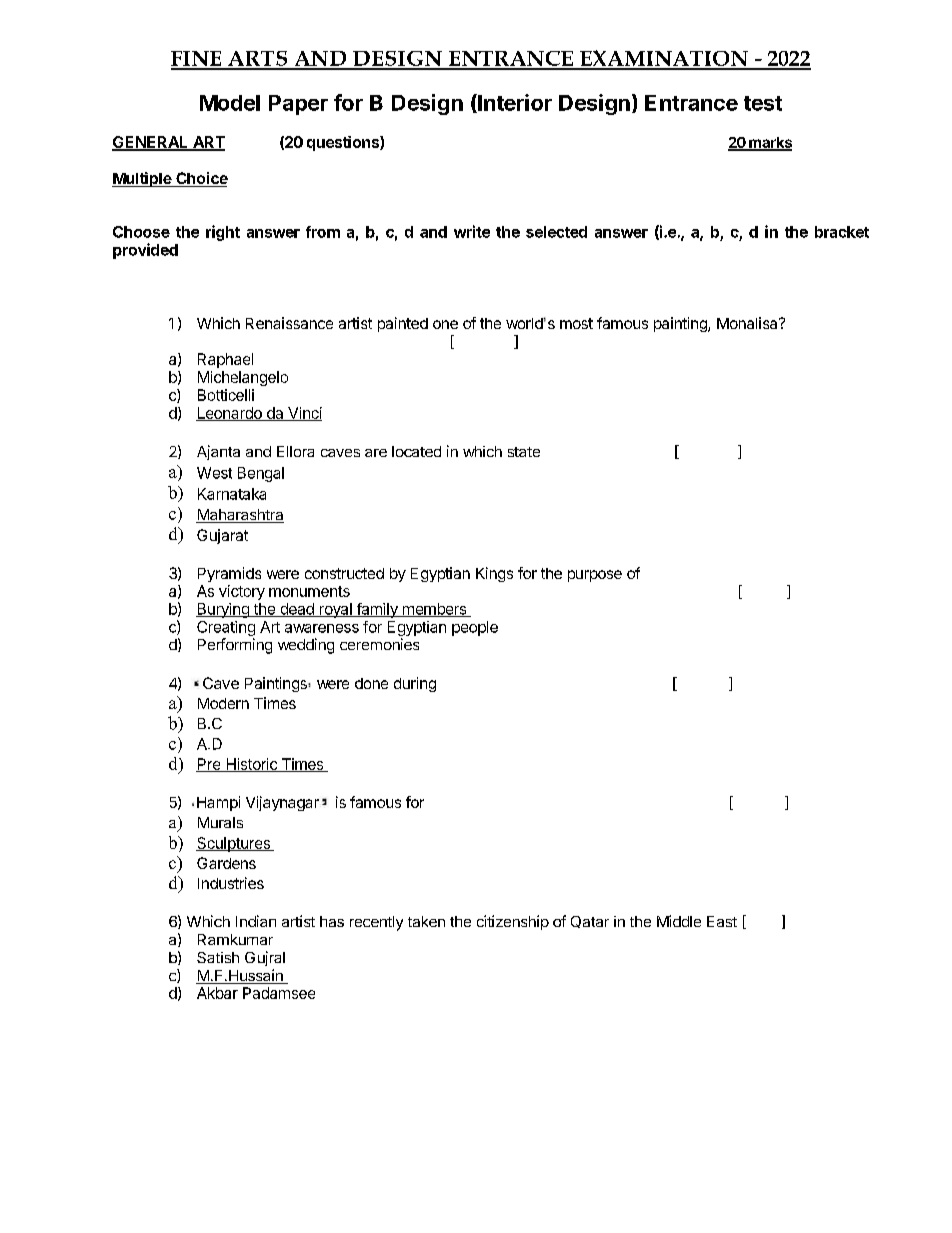  Describe the element at coordinates (514, 103) in the screenshot. I see `Interior` at that location.
